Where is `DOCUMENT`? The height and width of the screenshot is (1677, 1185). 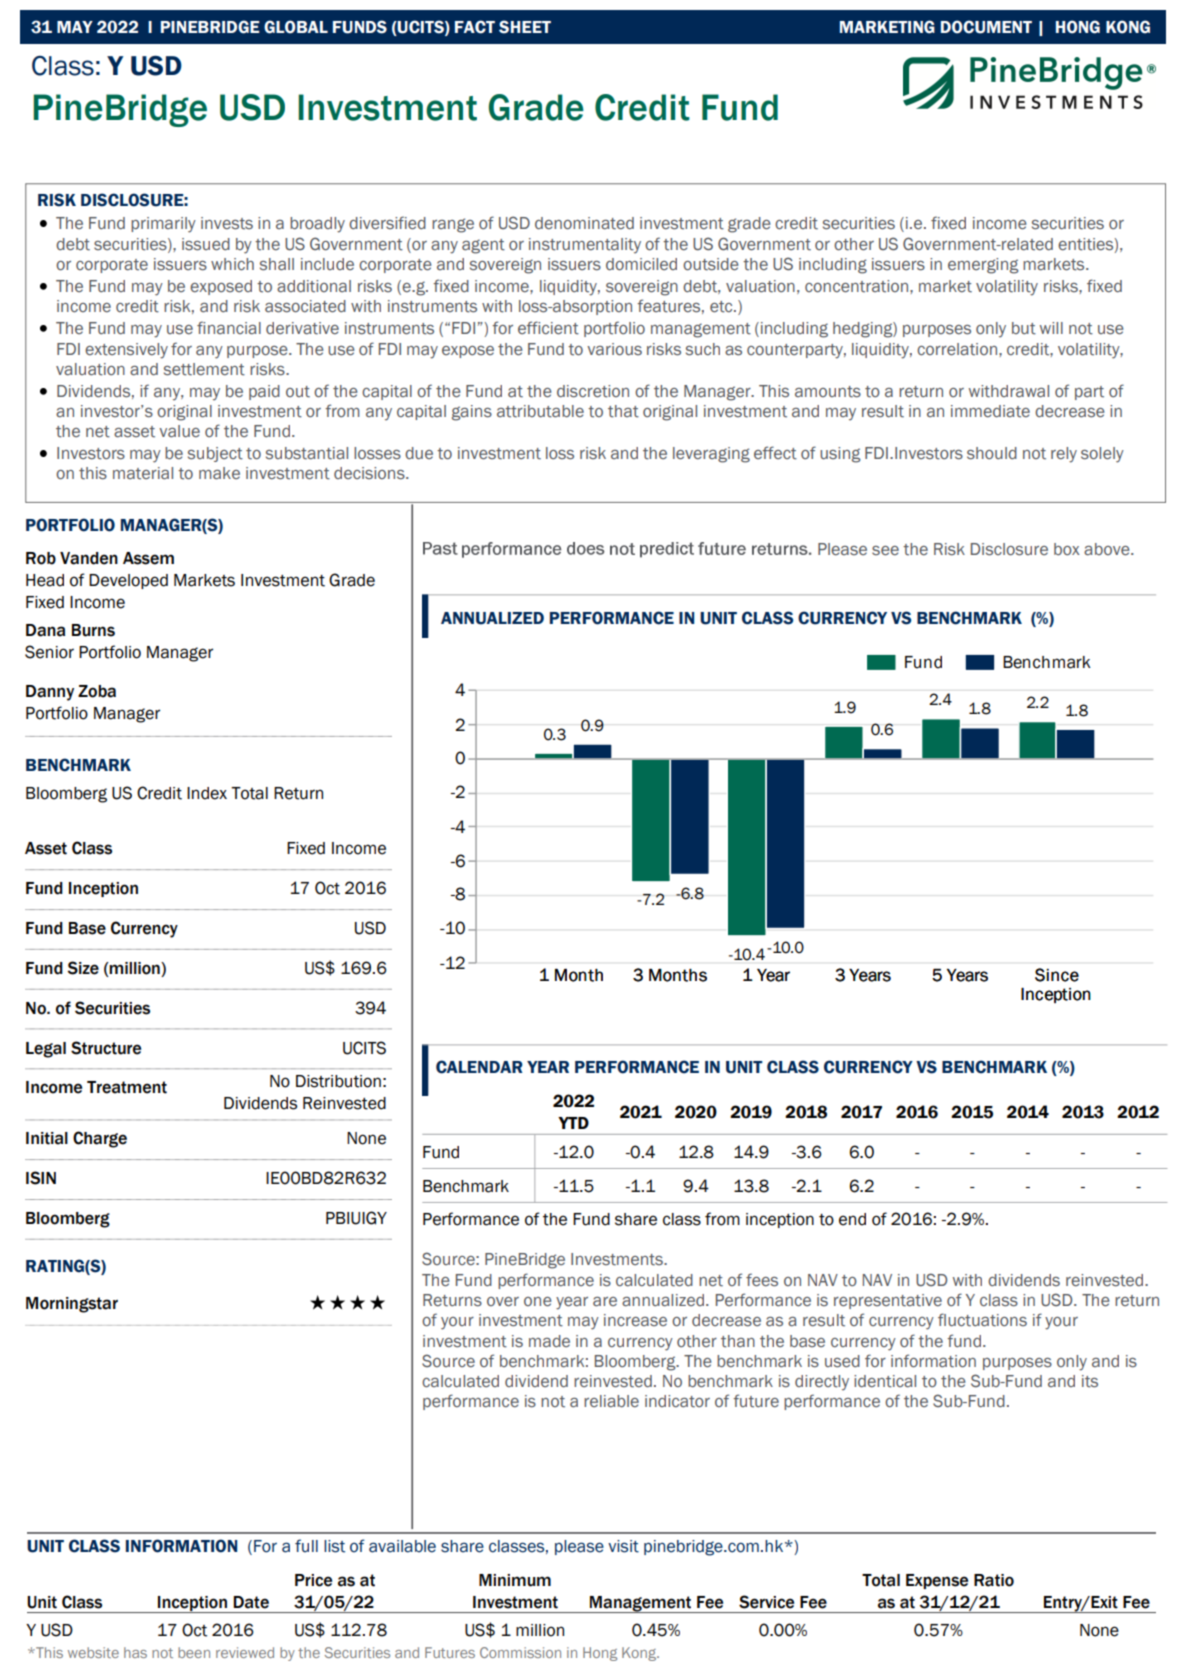 DOCUMENT is located at coordinates (986, 27).
